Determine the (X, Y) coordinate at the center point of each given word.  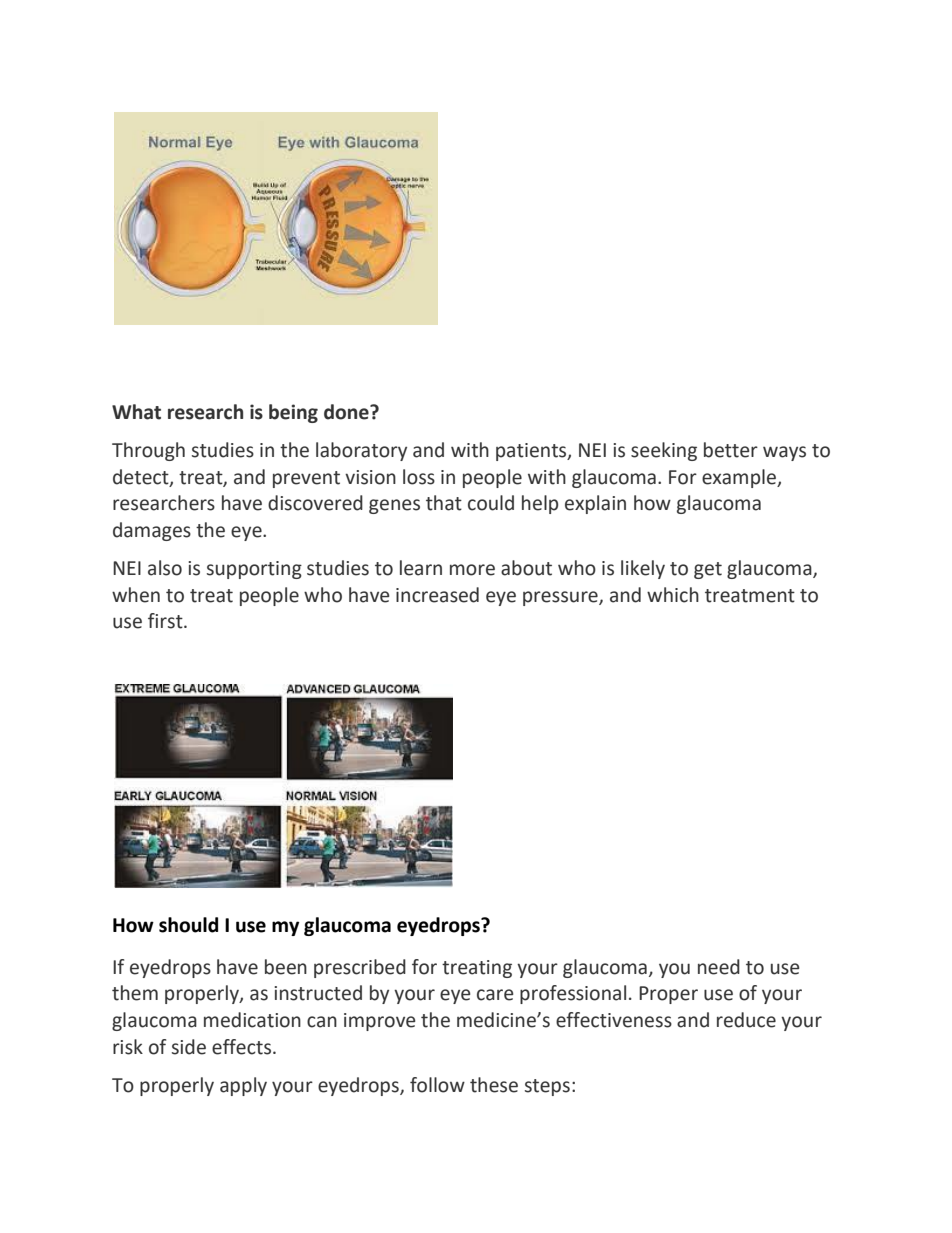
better (731, 450)
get (708, 570)
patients (532, 452)
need (719, 967)
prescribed (360, 968)
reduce (746, 1020)
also (165, 568)
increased (437, 595)
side (189, 1047)
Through (148, 451)
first (166, 621)
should (188, 925)
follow (437, 1085)
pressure (561, 598)
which (673, 595)
